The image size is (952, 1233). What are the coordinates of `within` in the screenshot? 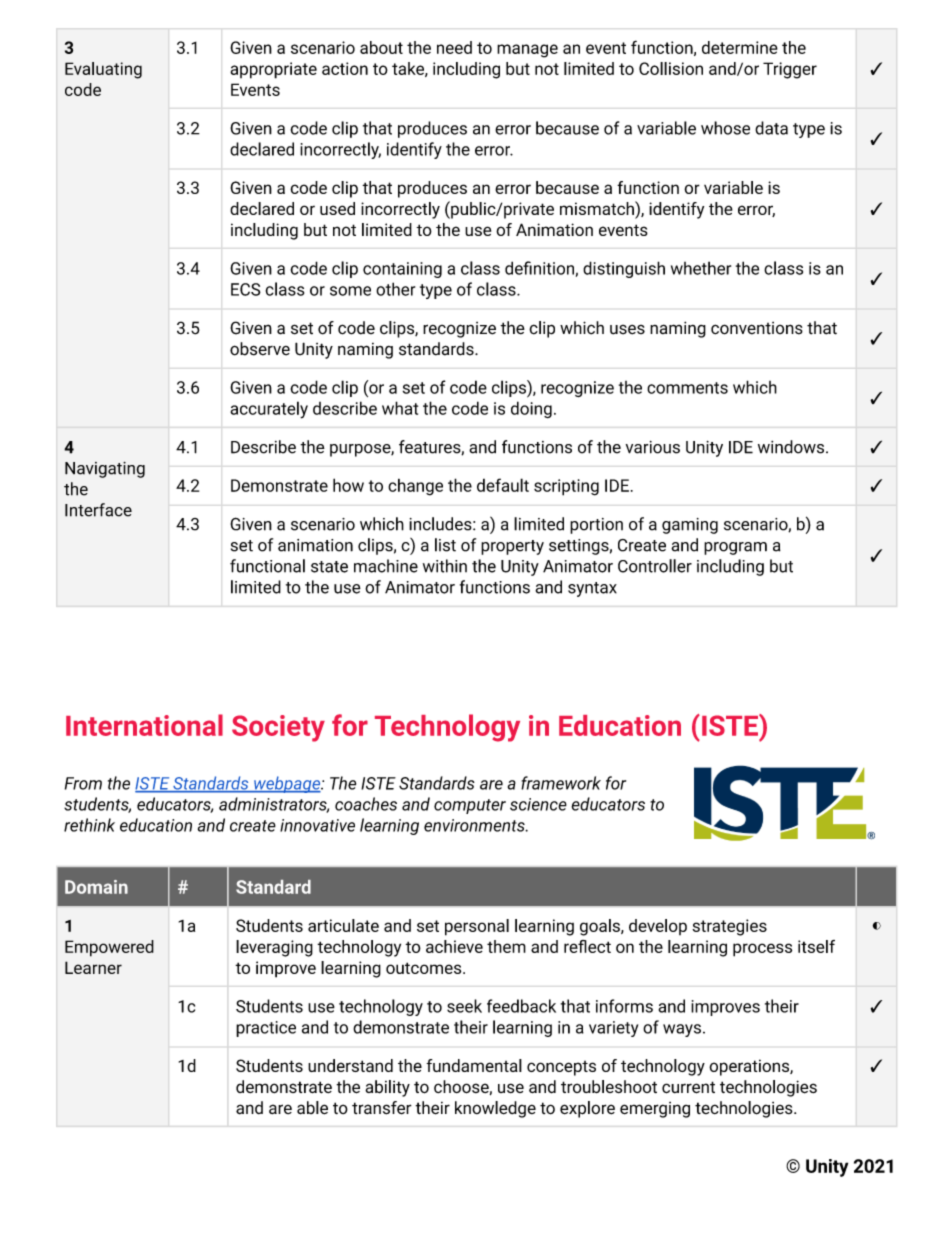 It's located at (445, 566).
